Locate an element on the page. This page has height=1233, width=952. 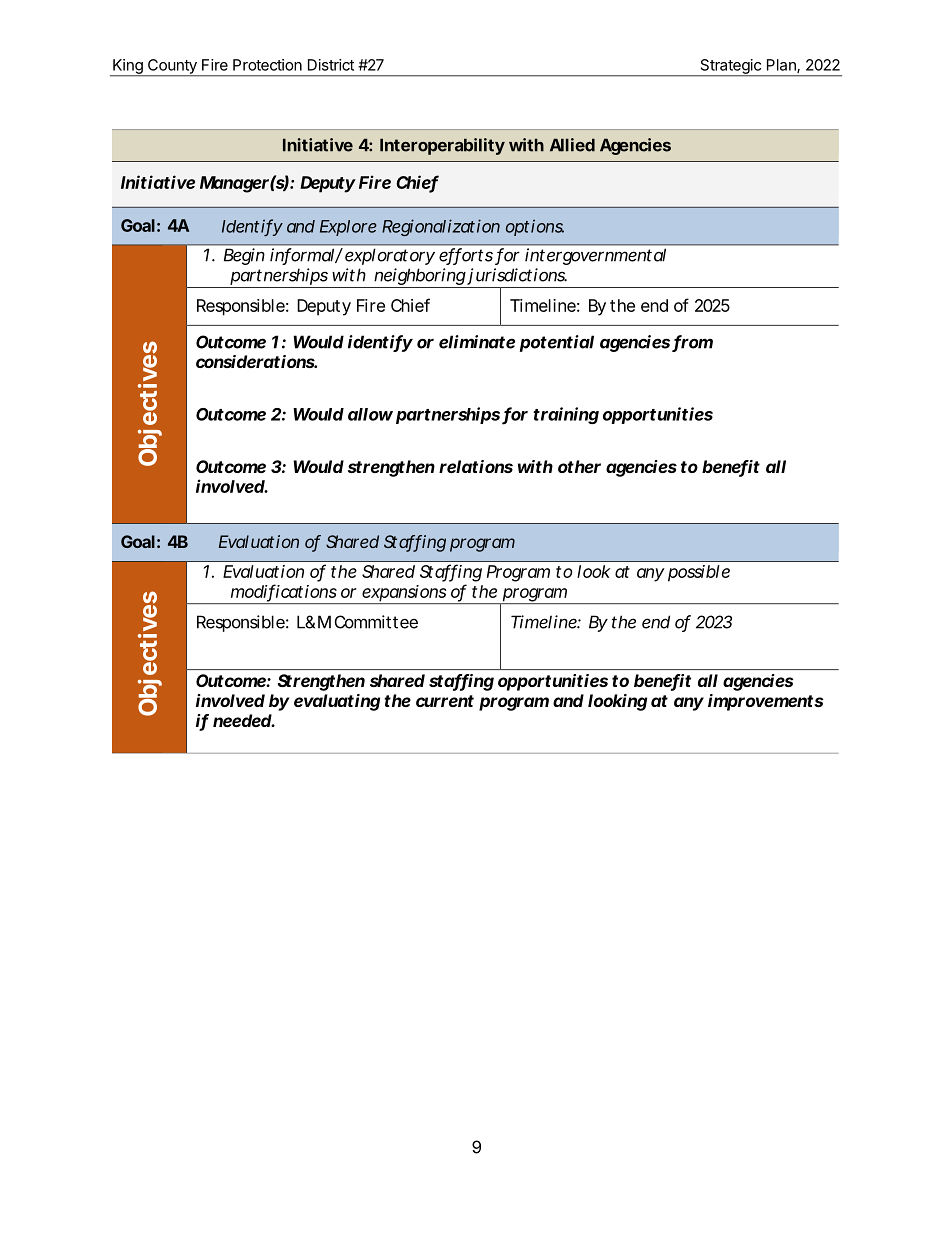
options is located at coordinates (535, 227).
